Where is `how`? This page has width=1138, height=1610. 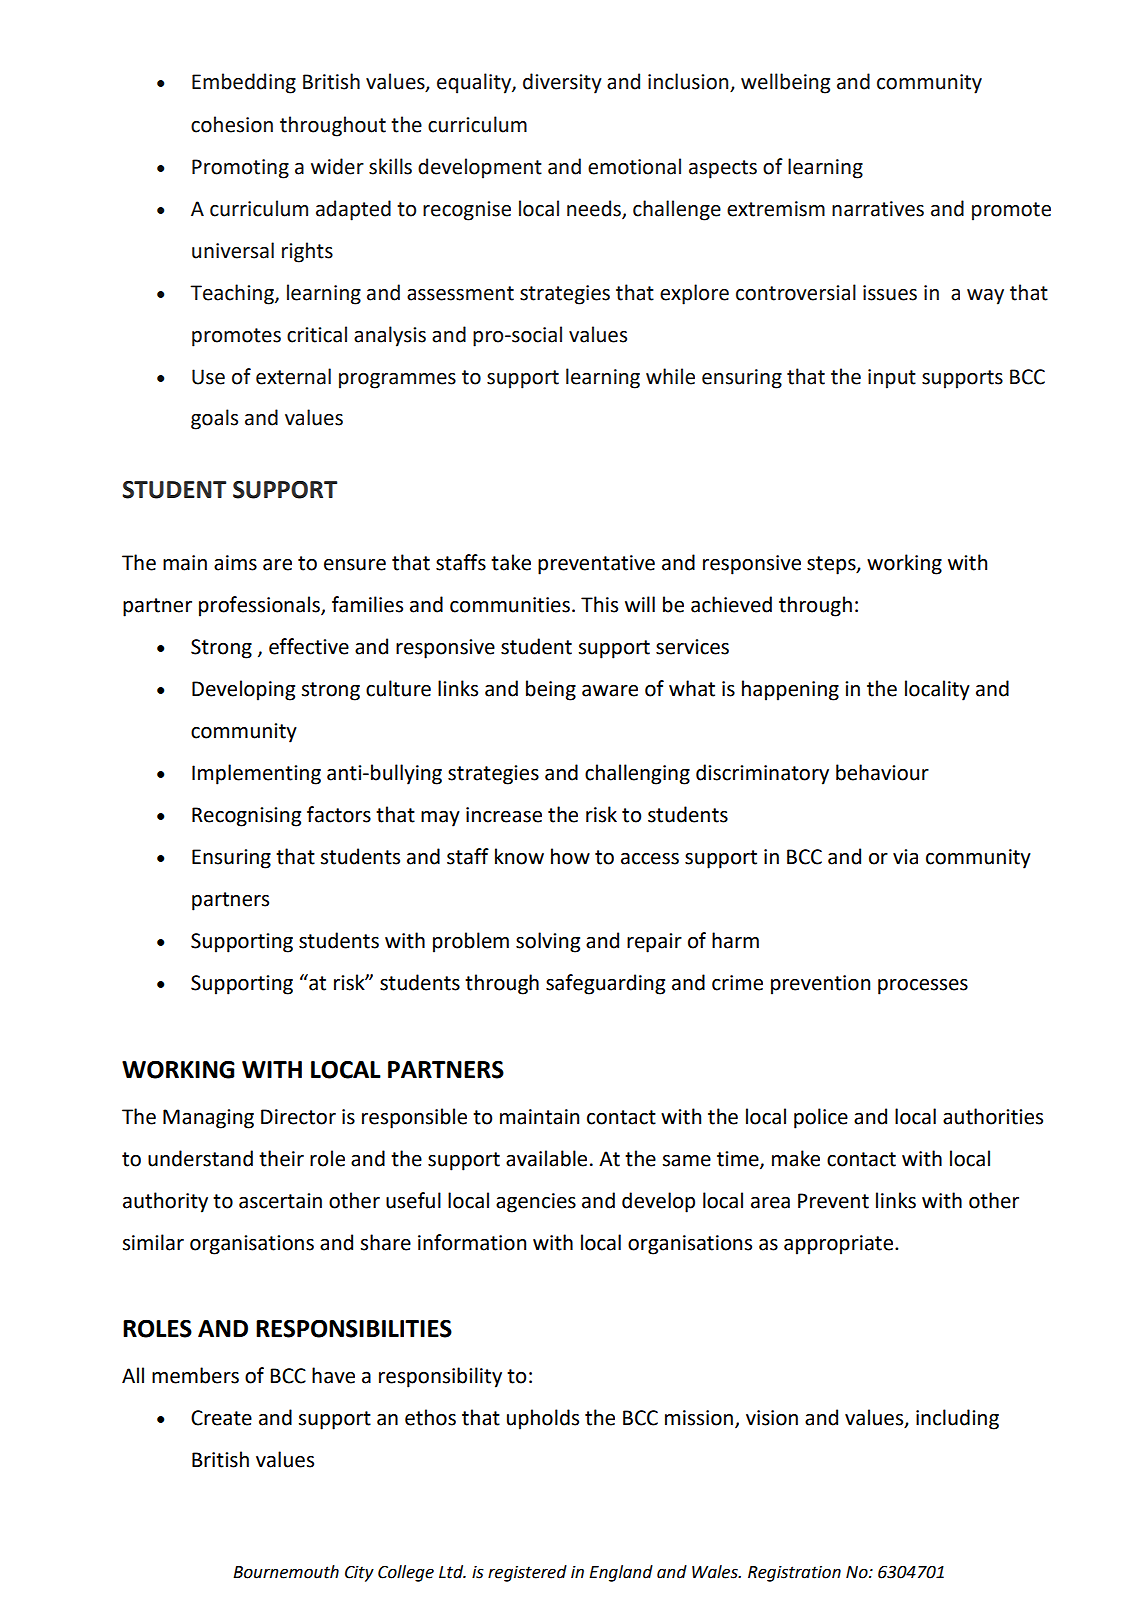 how is located at coordinates (570, 856).
